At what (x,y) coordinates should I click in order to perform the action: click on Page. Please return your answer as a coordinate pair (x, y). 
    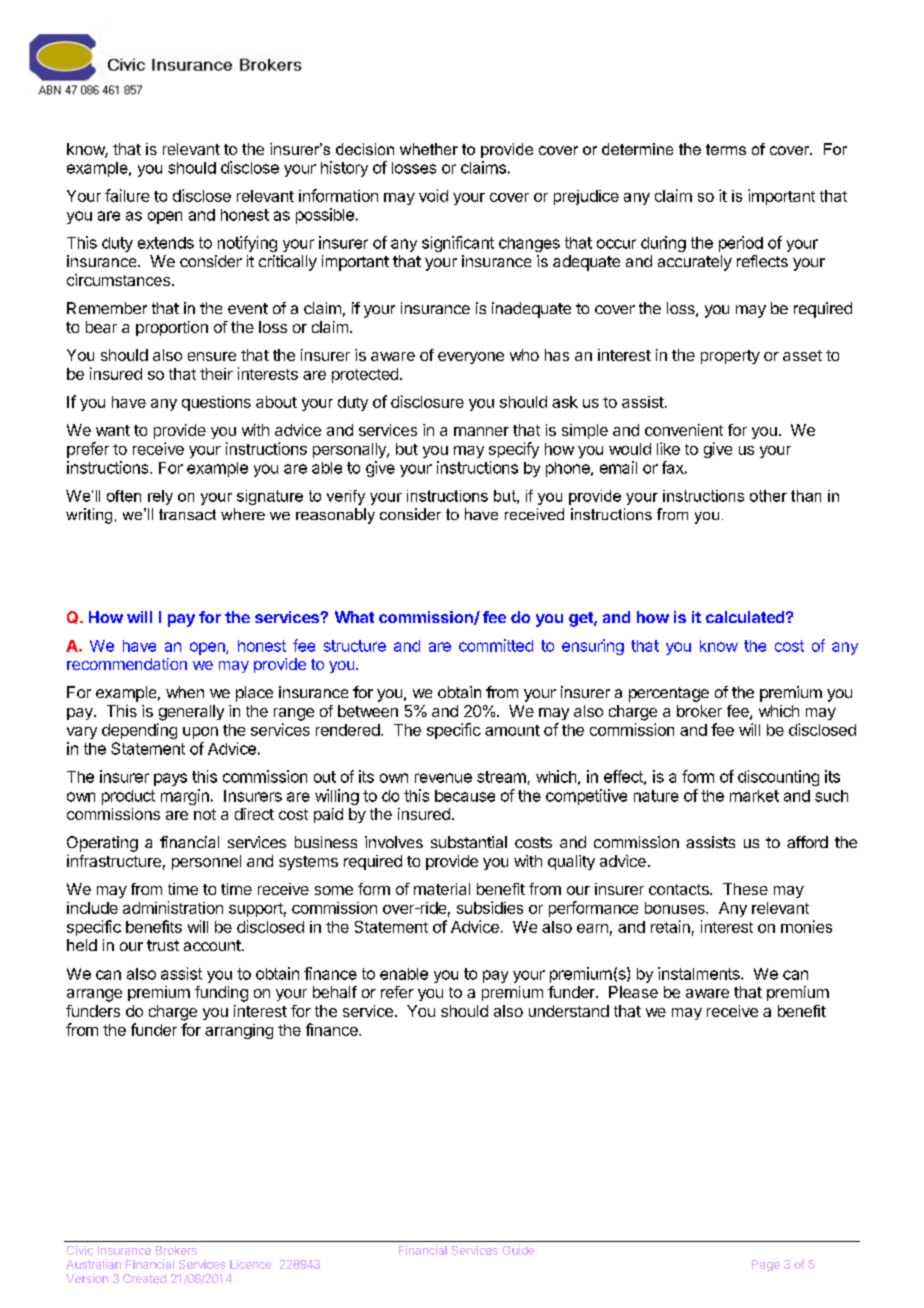
    Looking at the image, I should click on (766, 1265).
